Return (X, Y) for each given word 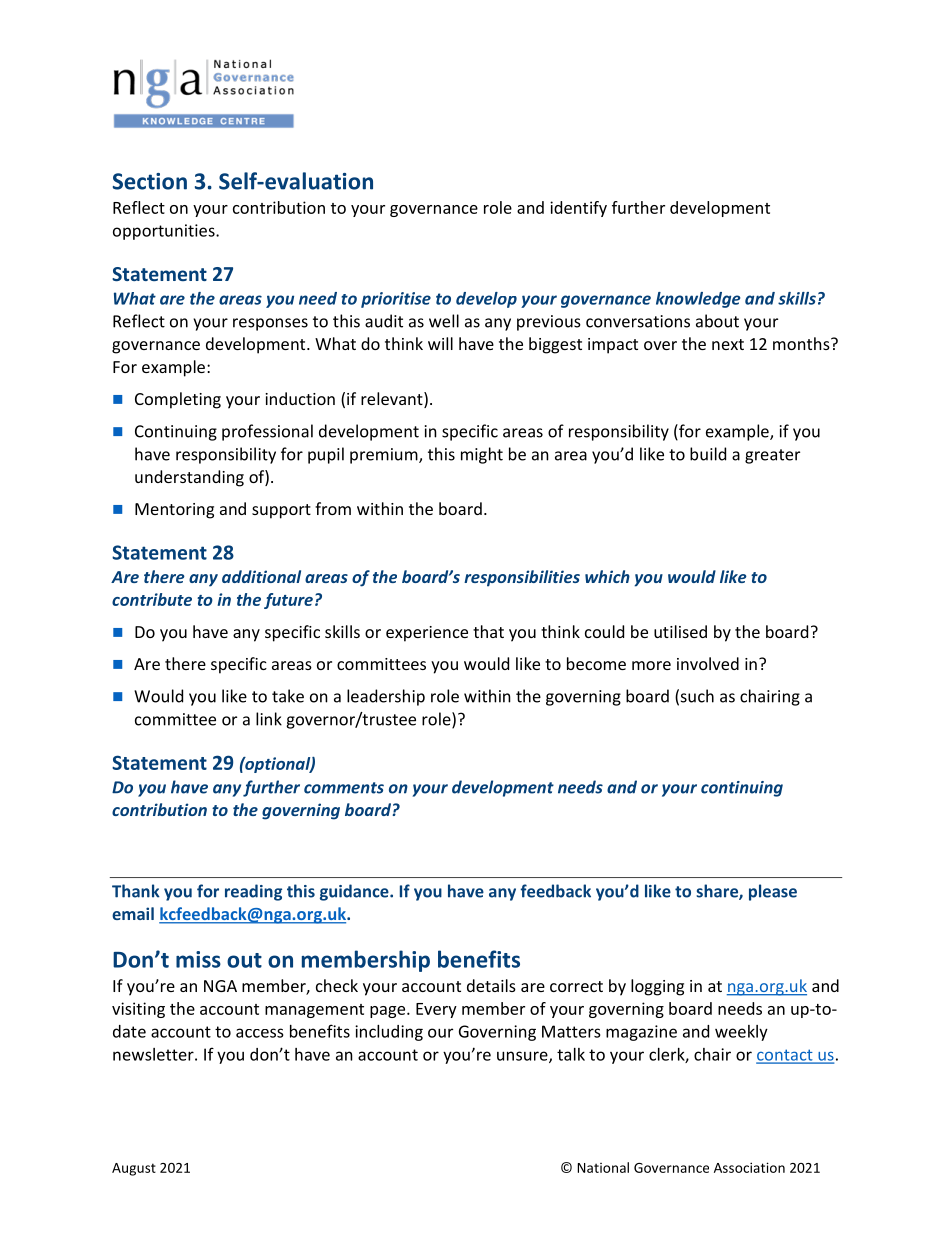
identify (578, 209)
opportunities (165, 232)
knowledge (698, 300)
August (134, 1169)
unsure (523, 1057)
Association (749, 1167)
